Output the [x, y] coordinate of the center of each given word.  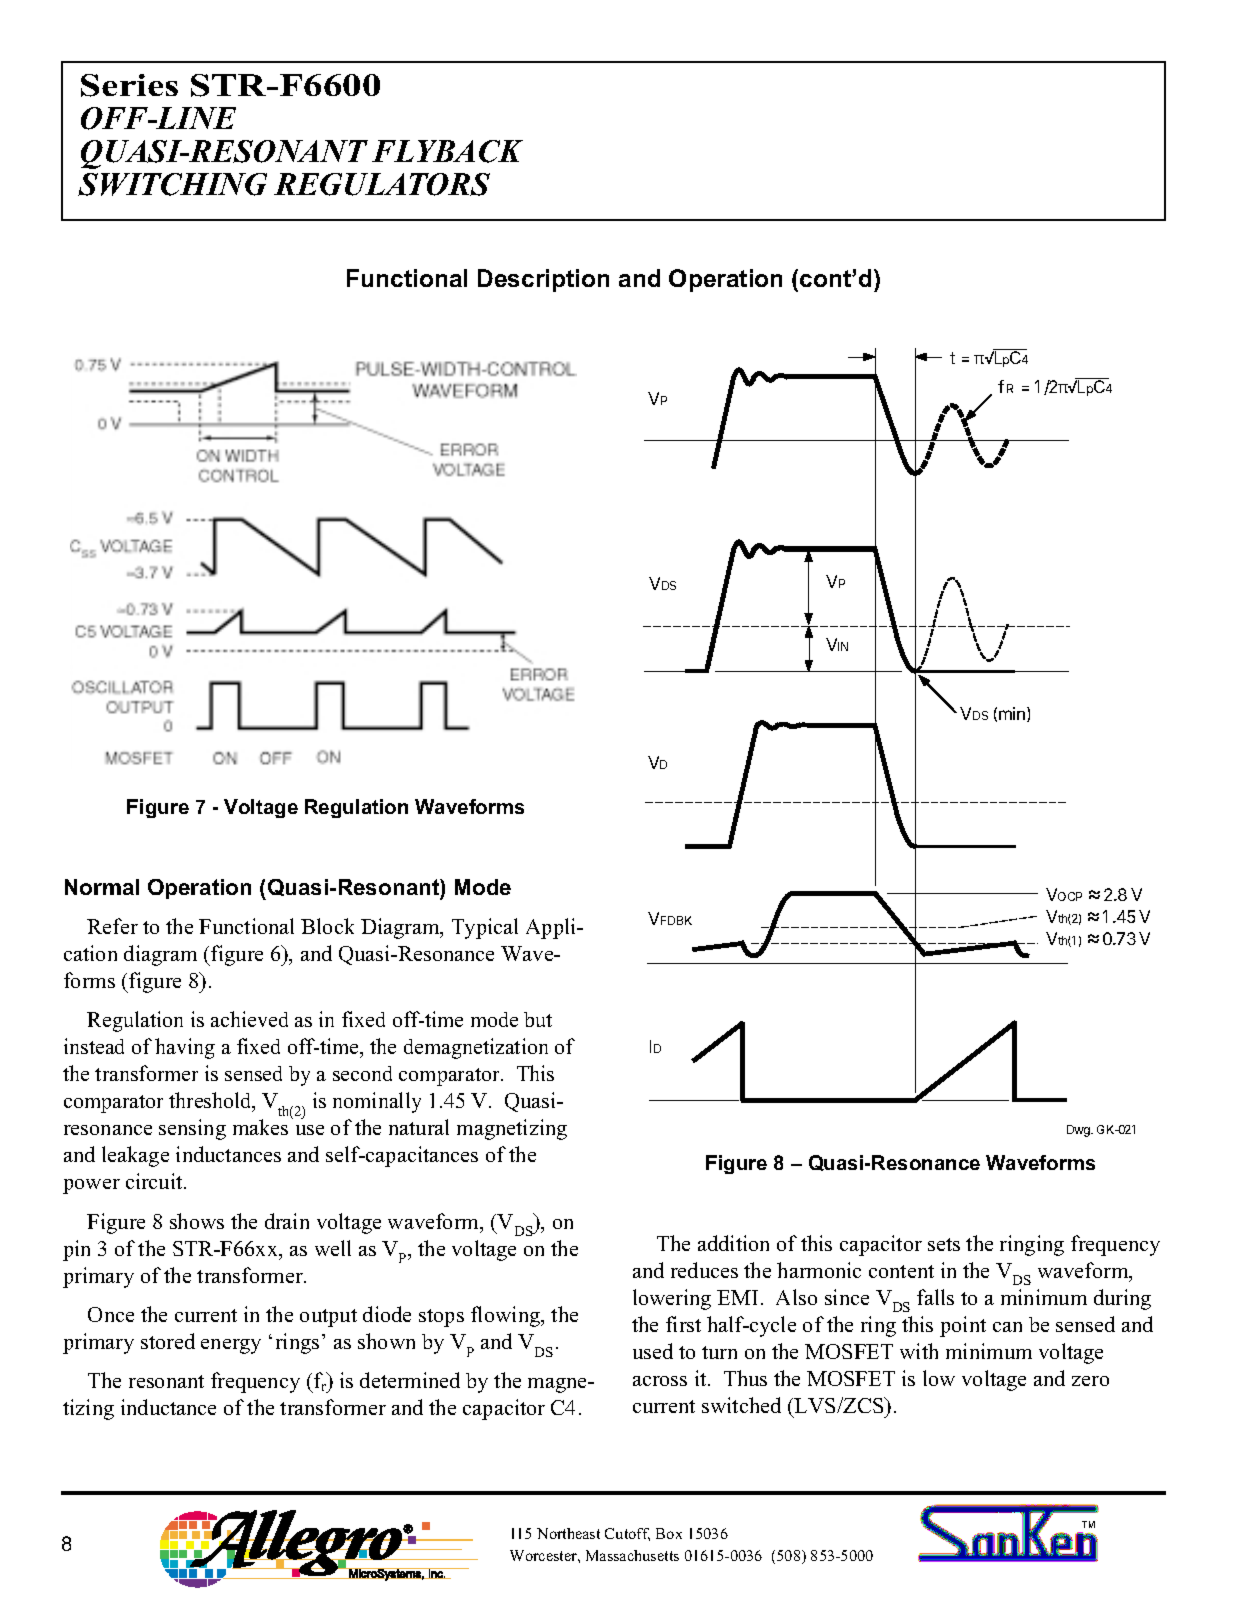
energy [231, 1346]
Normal [102, 887]
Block [327, 926]
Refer [112, 926]
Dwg [1079, 1131]
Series [129, 85]
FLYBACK [447, 151]
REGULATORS [382, 184]
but [538, 1019]
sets [944, 1244]
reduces [704, 1270]
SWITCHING [172, 184]
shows [197, 1221]
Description [543, 280]
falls [935, 1297]
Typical [485, 928]
